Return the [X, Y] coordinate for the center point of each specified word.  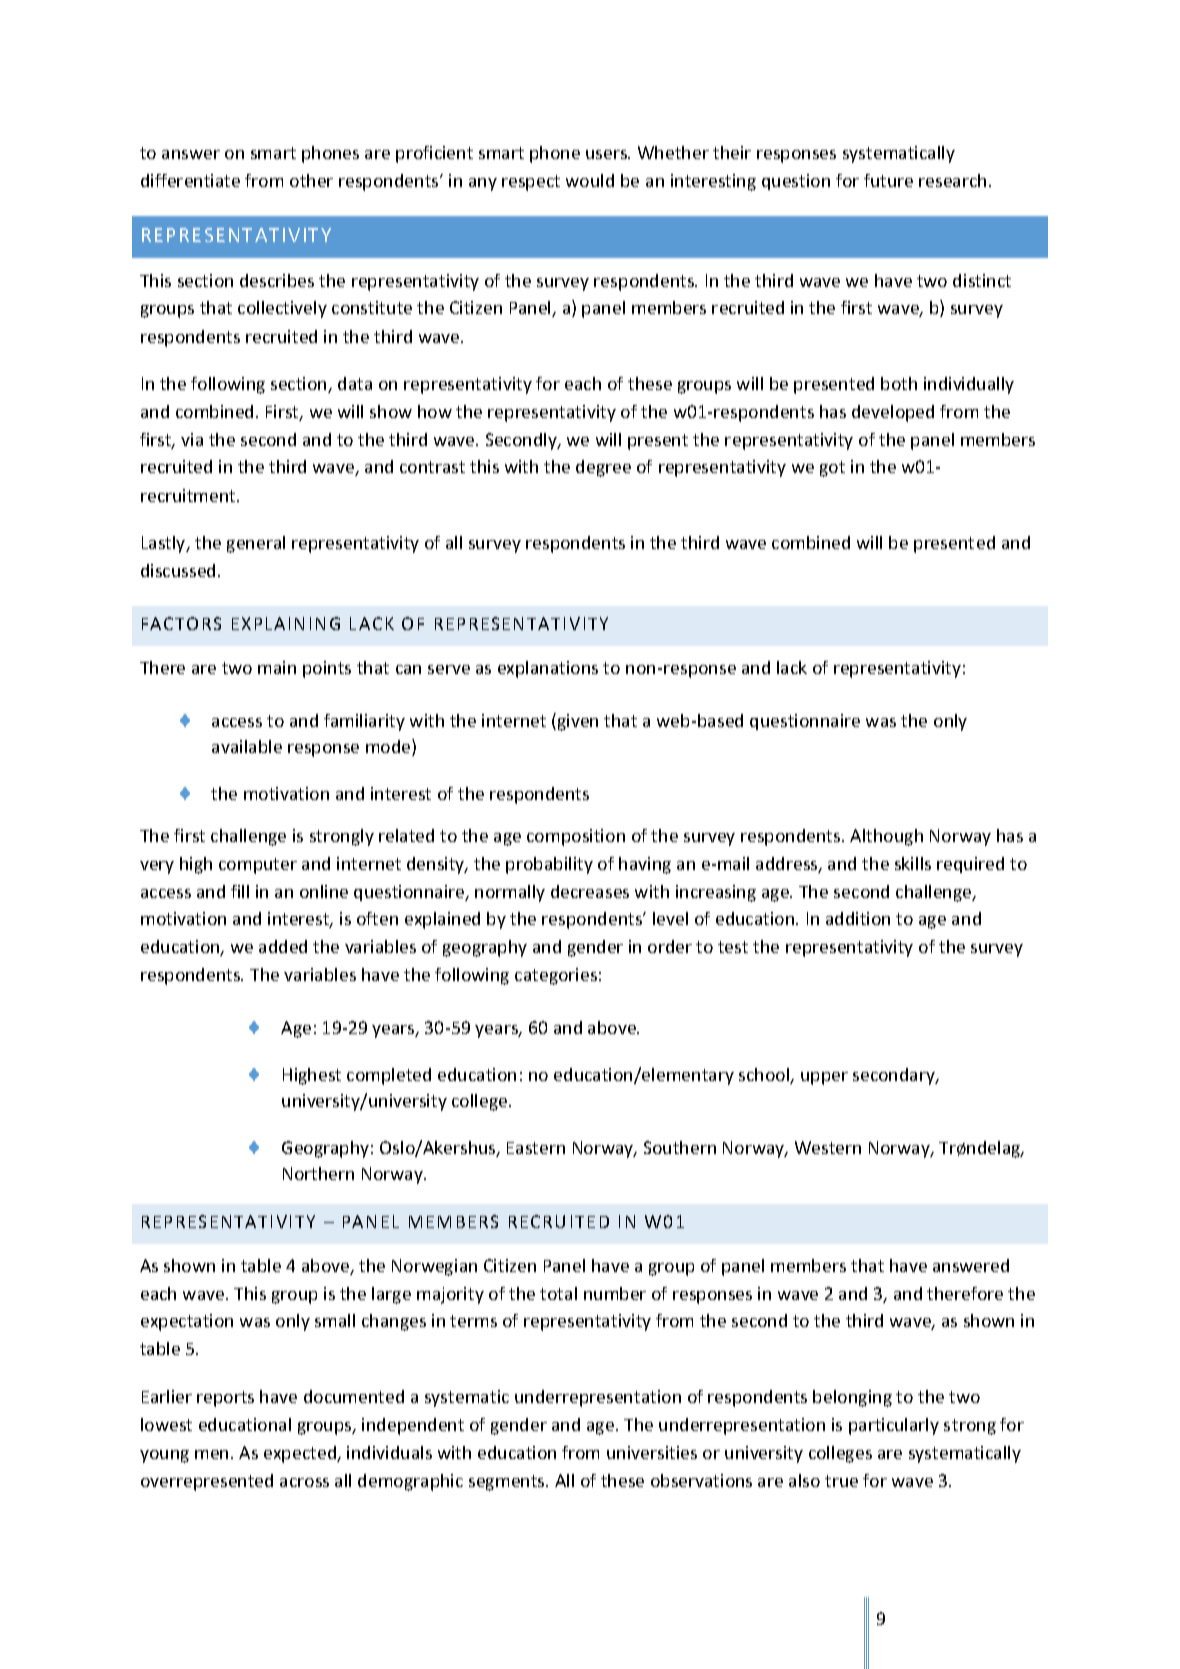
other [311, 180]
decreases [590, 891]
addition [858, 918]
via [192, 439]
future [888, 180]
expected [301, 1454]
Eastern [536, 1148]
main [277, 667]
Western [828, 1147]
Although [886, 837]
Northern [318, 1173]
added [283, 946]
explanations [548, 669]
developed [893, 413]
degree [603, 468]
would [590, 180]
